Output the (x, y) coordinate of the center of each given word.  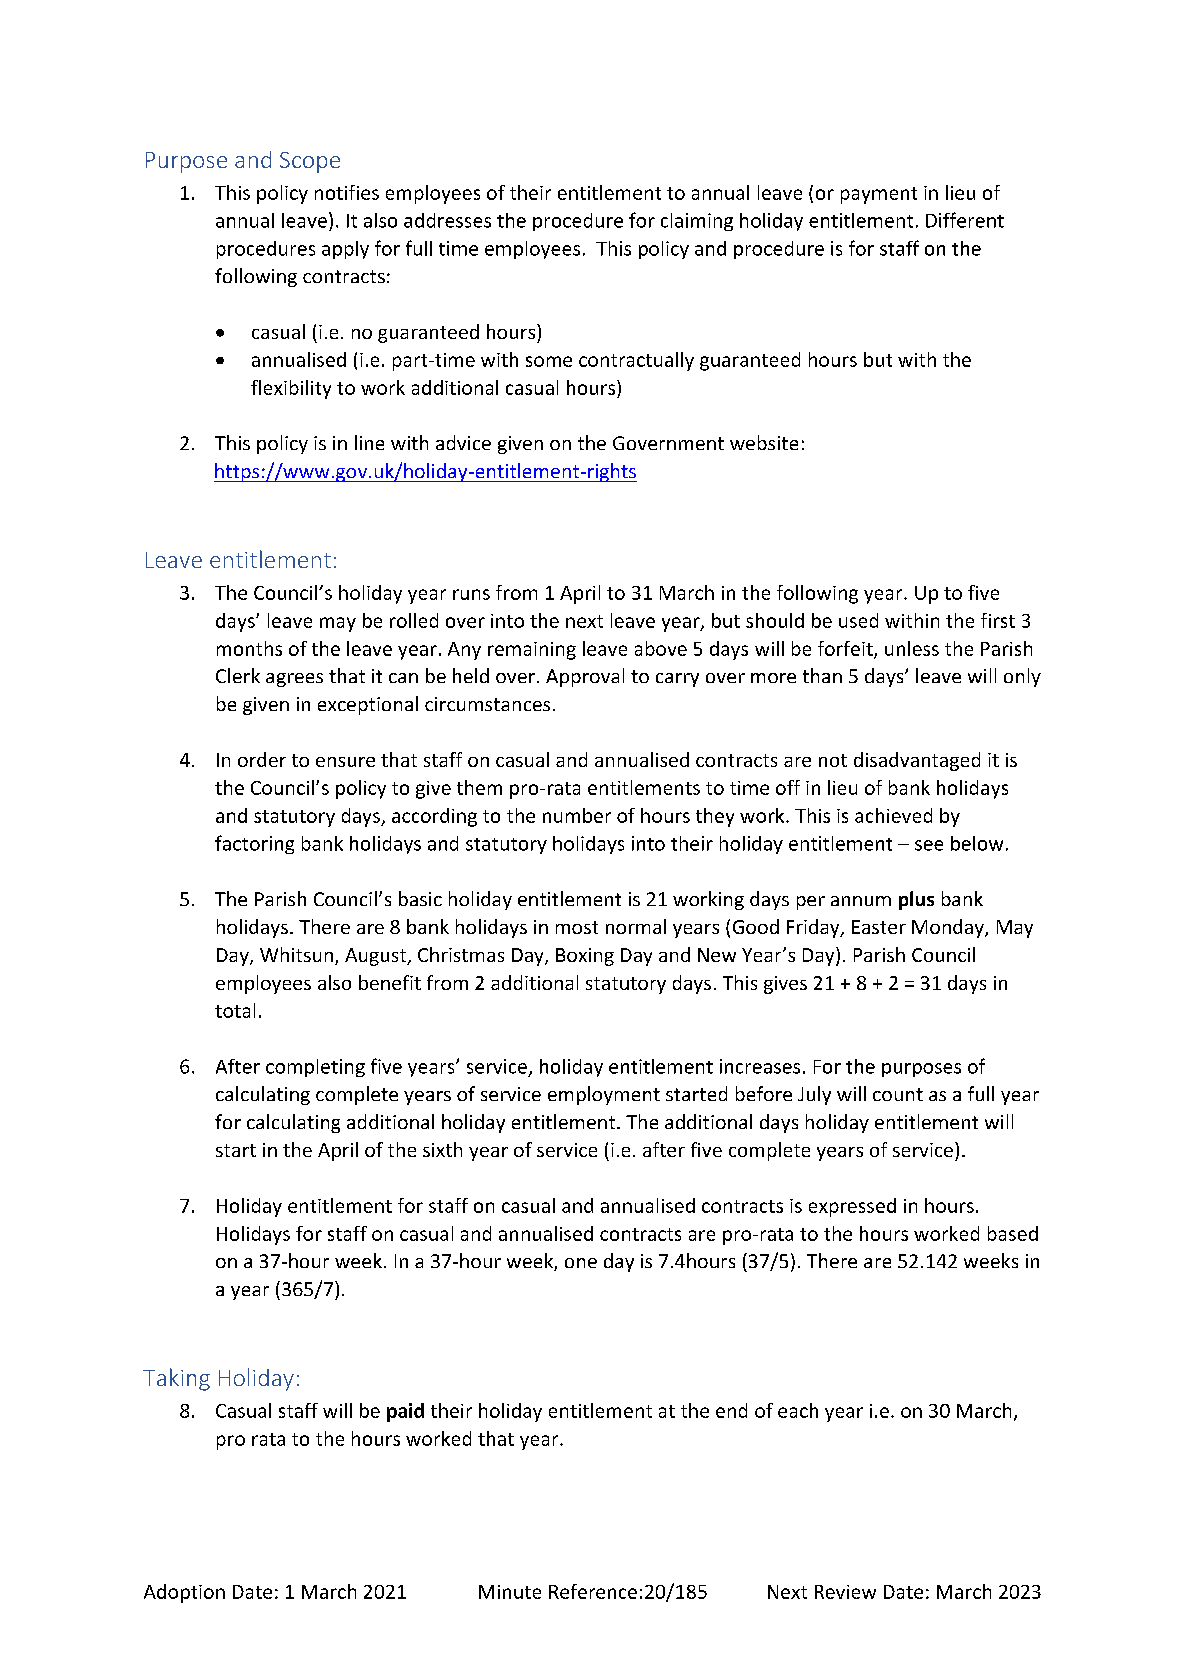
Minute (510, 1592)
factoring (254, 844)
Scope (310, 162)
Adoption (184, 1593)
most (577, 927)
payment (879, 195)
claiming (697, 222)
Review (845, 1592)
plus (916, 900)
